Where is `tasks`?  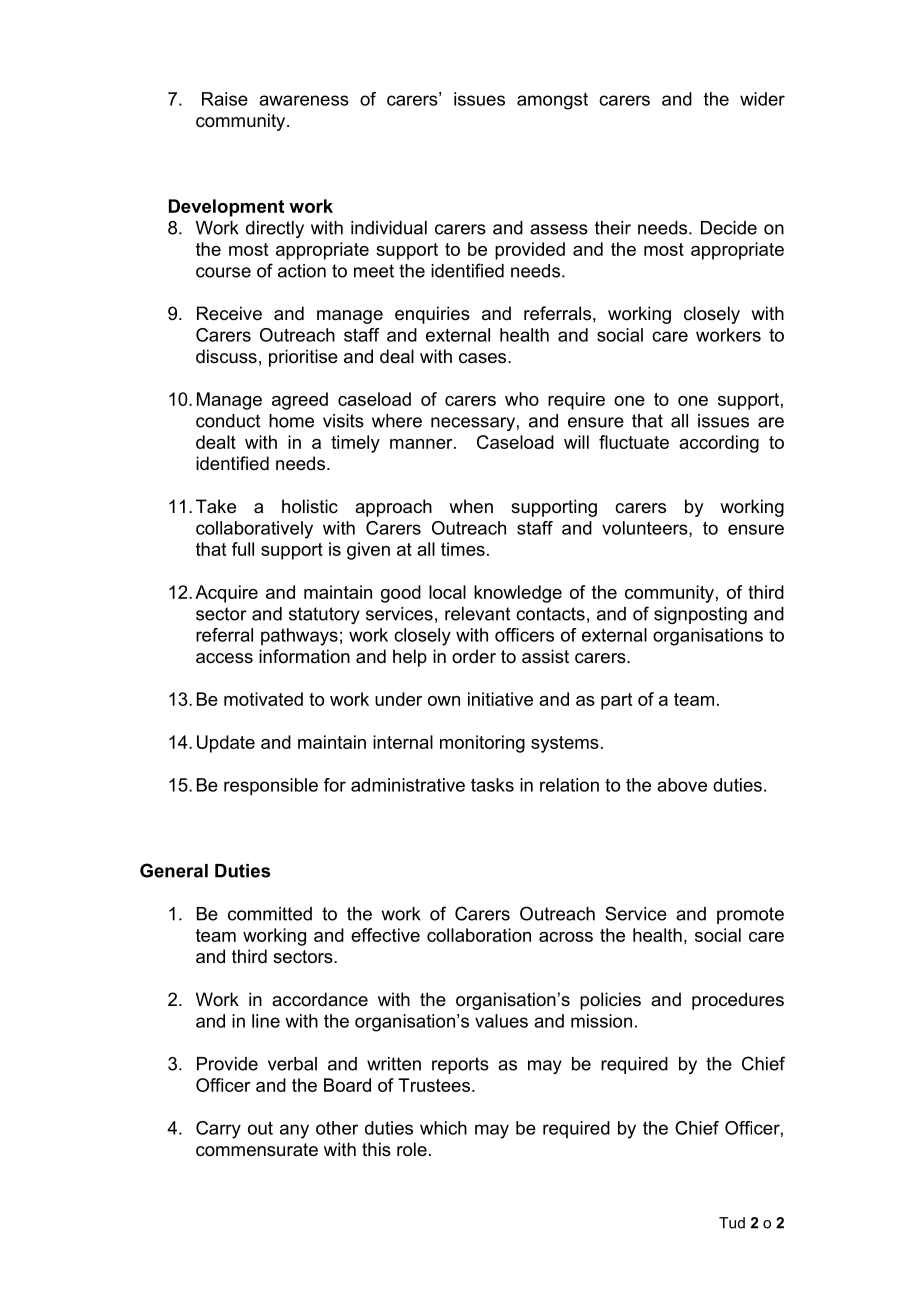 tasks is located at coordinates (492, 785).
